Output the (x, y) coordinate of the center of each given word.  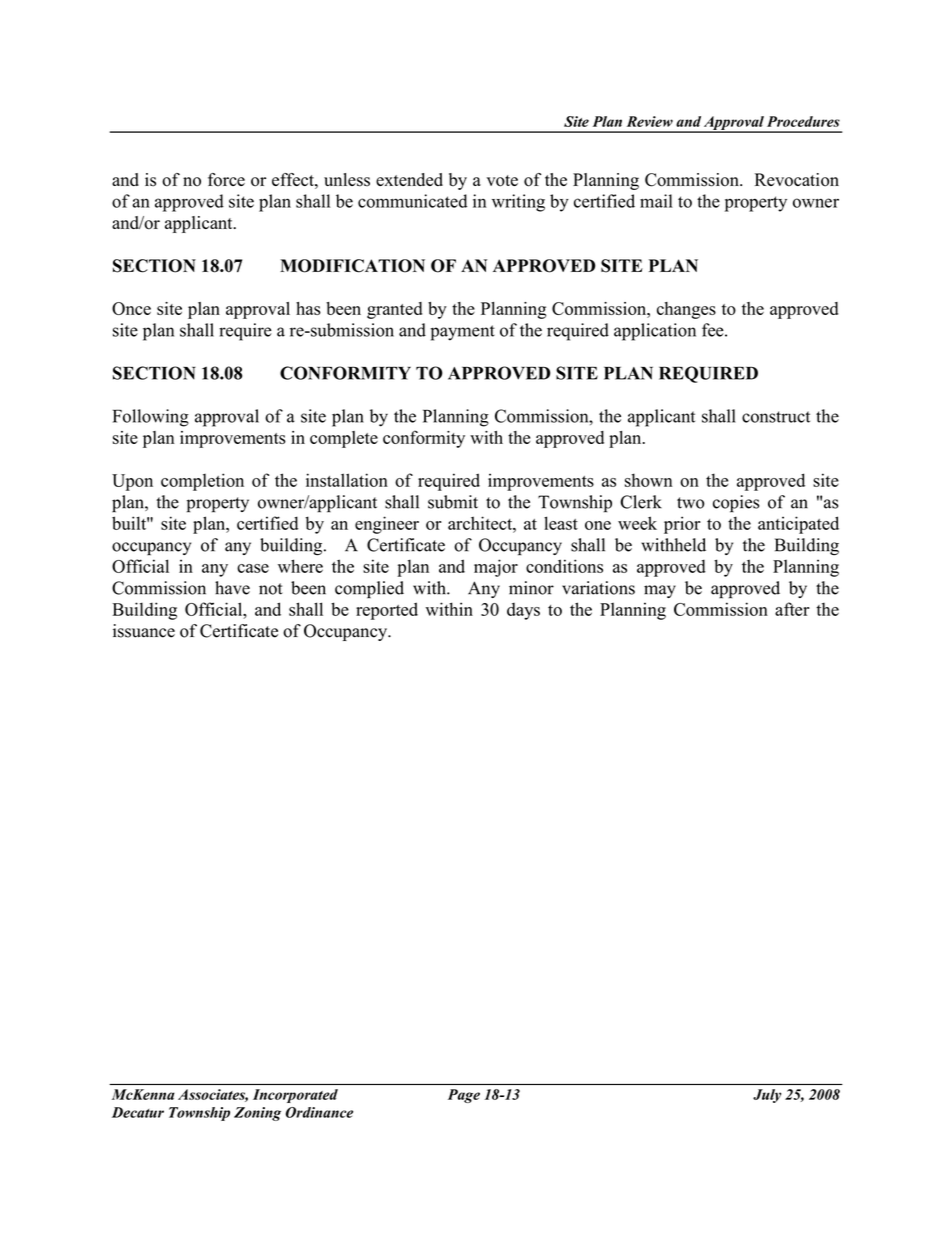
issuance (144, 631)
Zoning (257, 1114)
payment (463, 333)
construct (776, 417)
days (523, 611)
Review (650, 121)
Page (464, 1096)
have (232, 588)
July (767, 1096)
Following (151, 418)
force (226, 180)
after (792, 609)
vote (502, 181)
